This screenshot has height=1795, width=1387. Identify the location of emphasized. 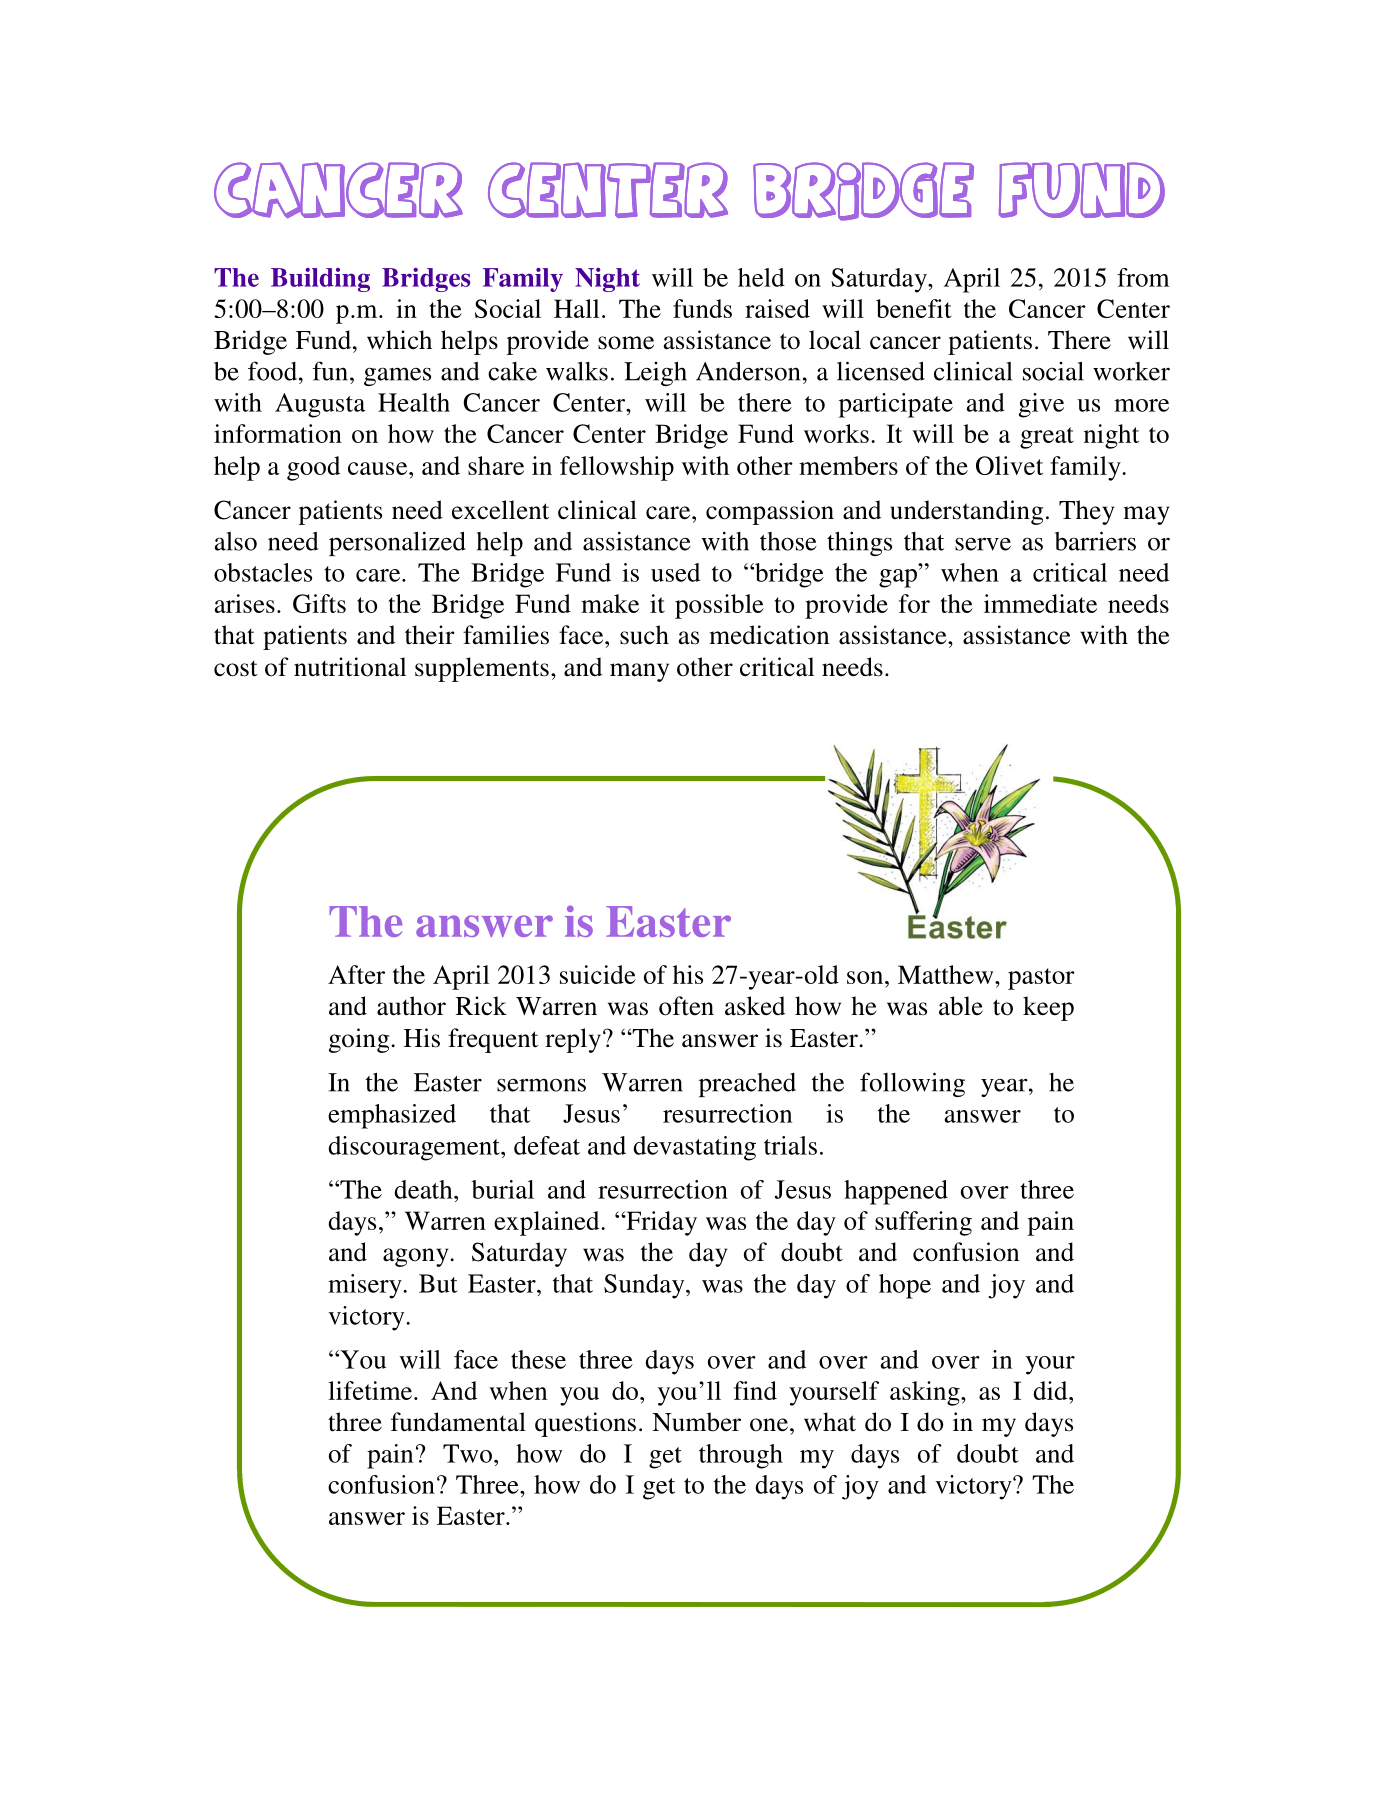
(392, 1116).
